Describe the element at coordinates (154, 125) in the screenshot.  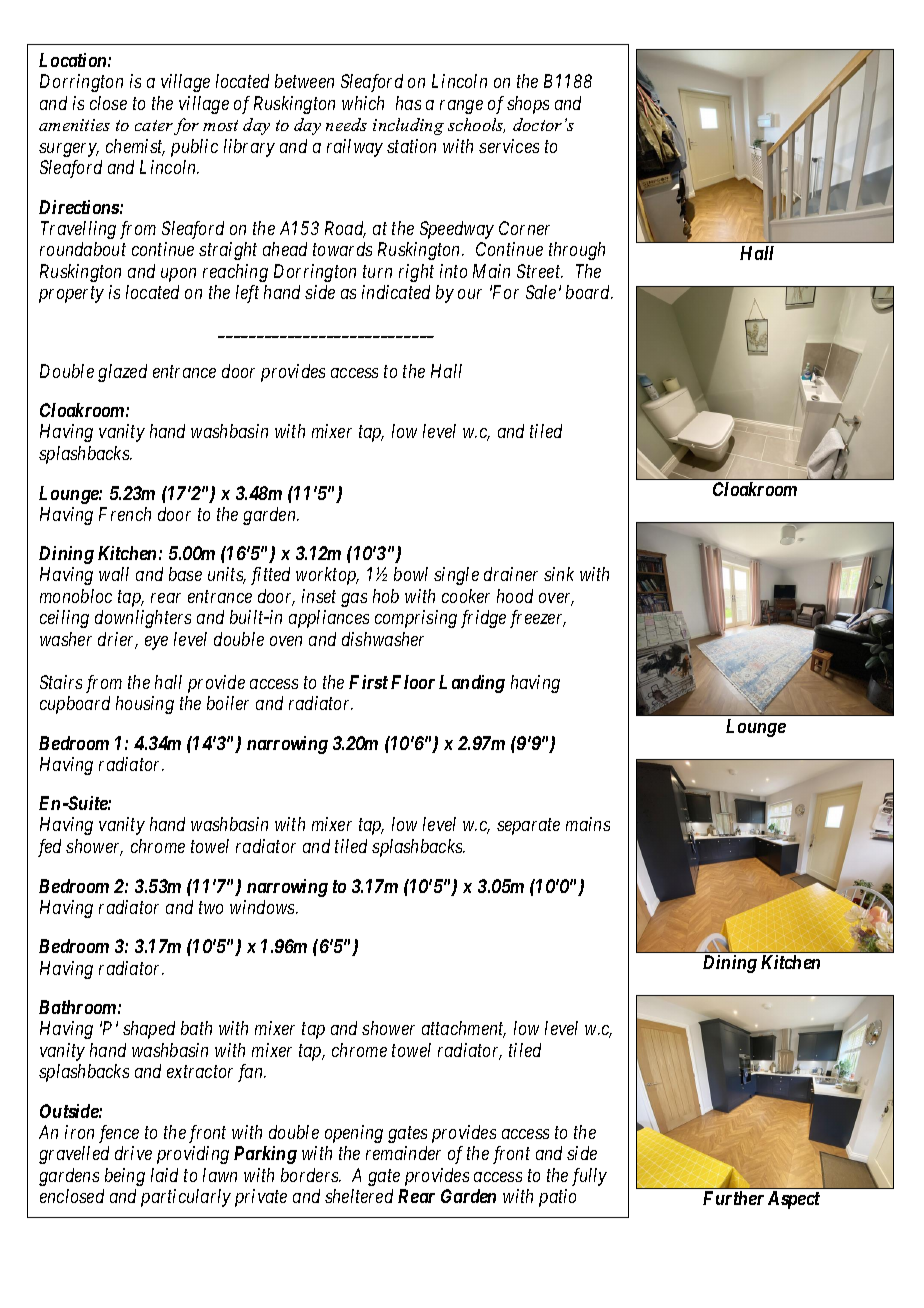
I see `cater` at that location.
